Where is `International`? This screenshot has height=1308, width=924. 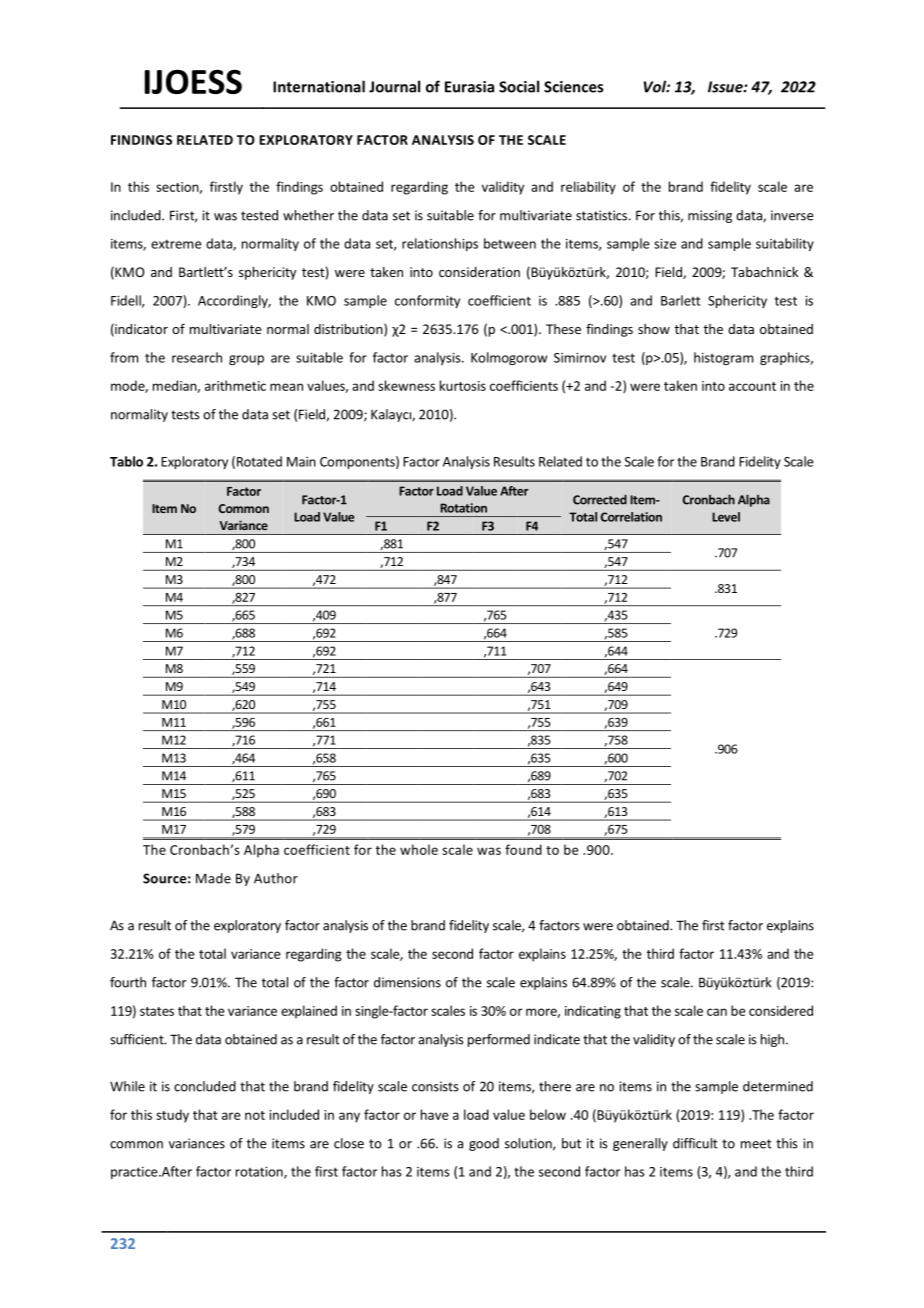
International is located at coordinates (319, 86).
